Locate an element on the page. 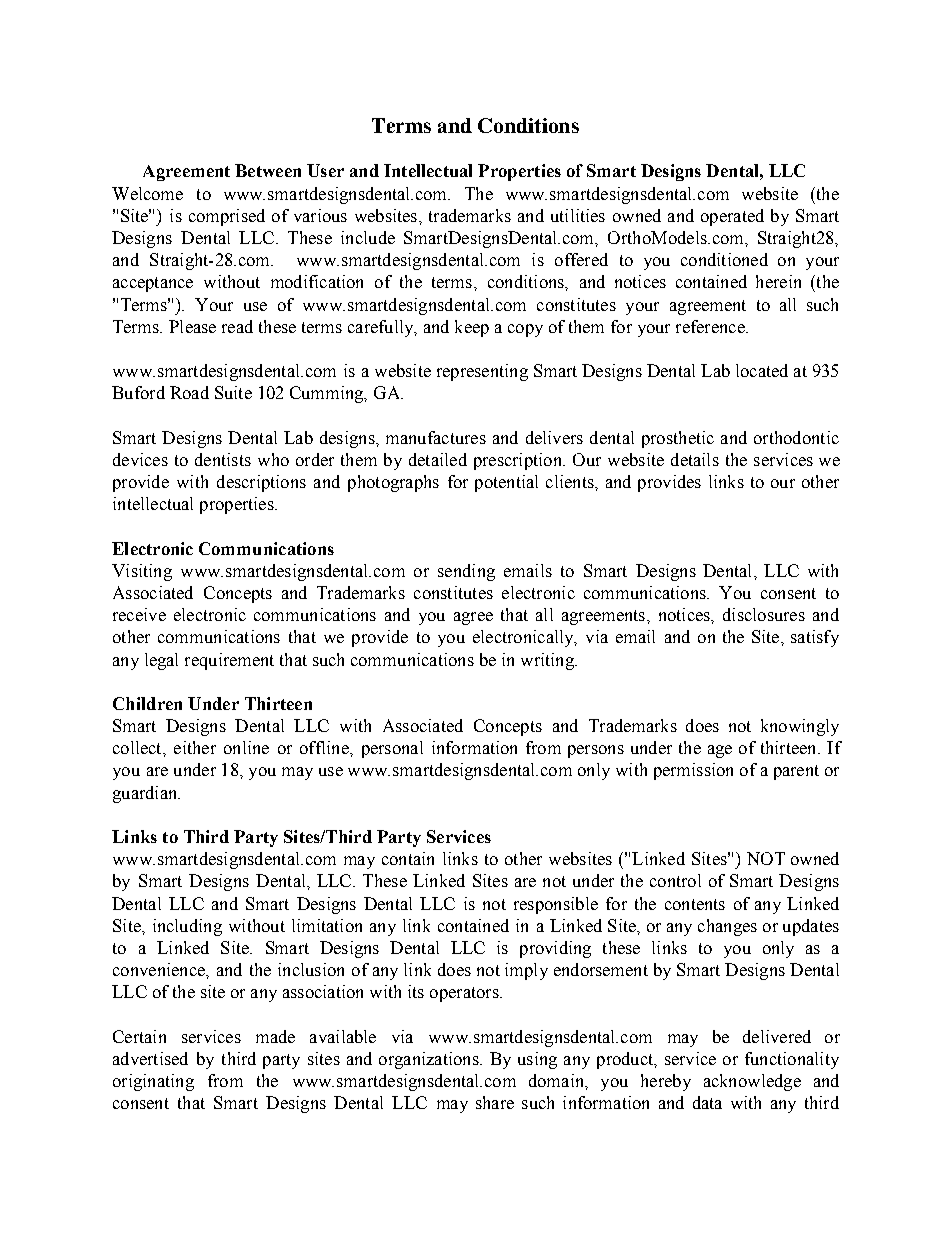 This document has height=1233, width=952. comprised is located at coordinates (227, 217).
